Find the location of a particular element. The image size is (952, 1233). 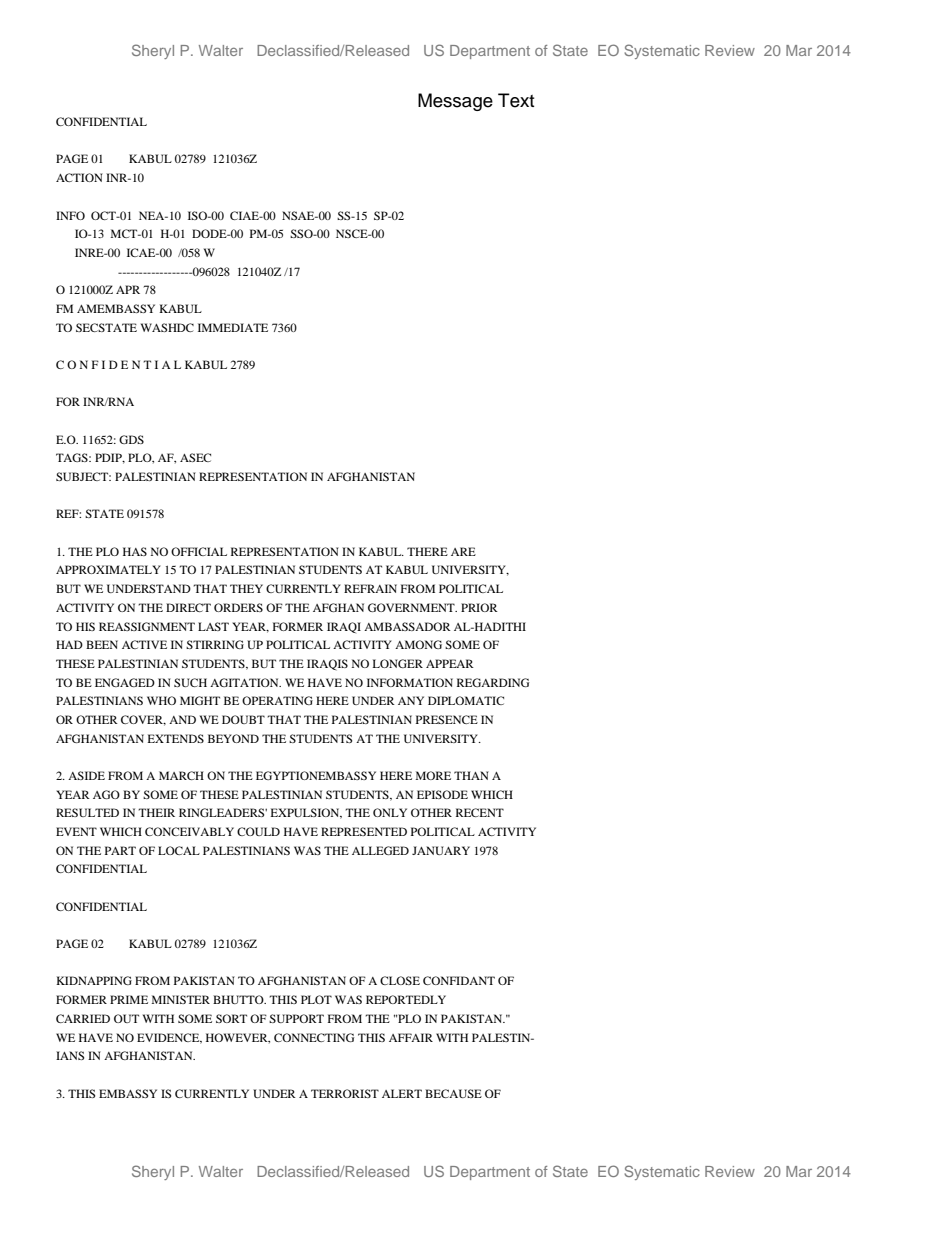

EXPULSION is located at coordinates (306, 813).
